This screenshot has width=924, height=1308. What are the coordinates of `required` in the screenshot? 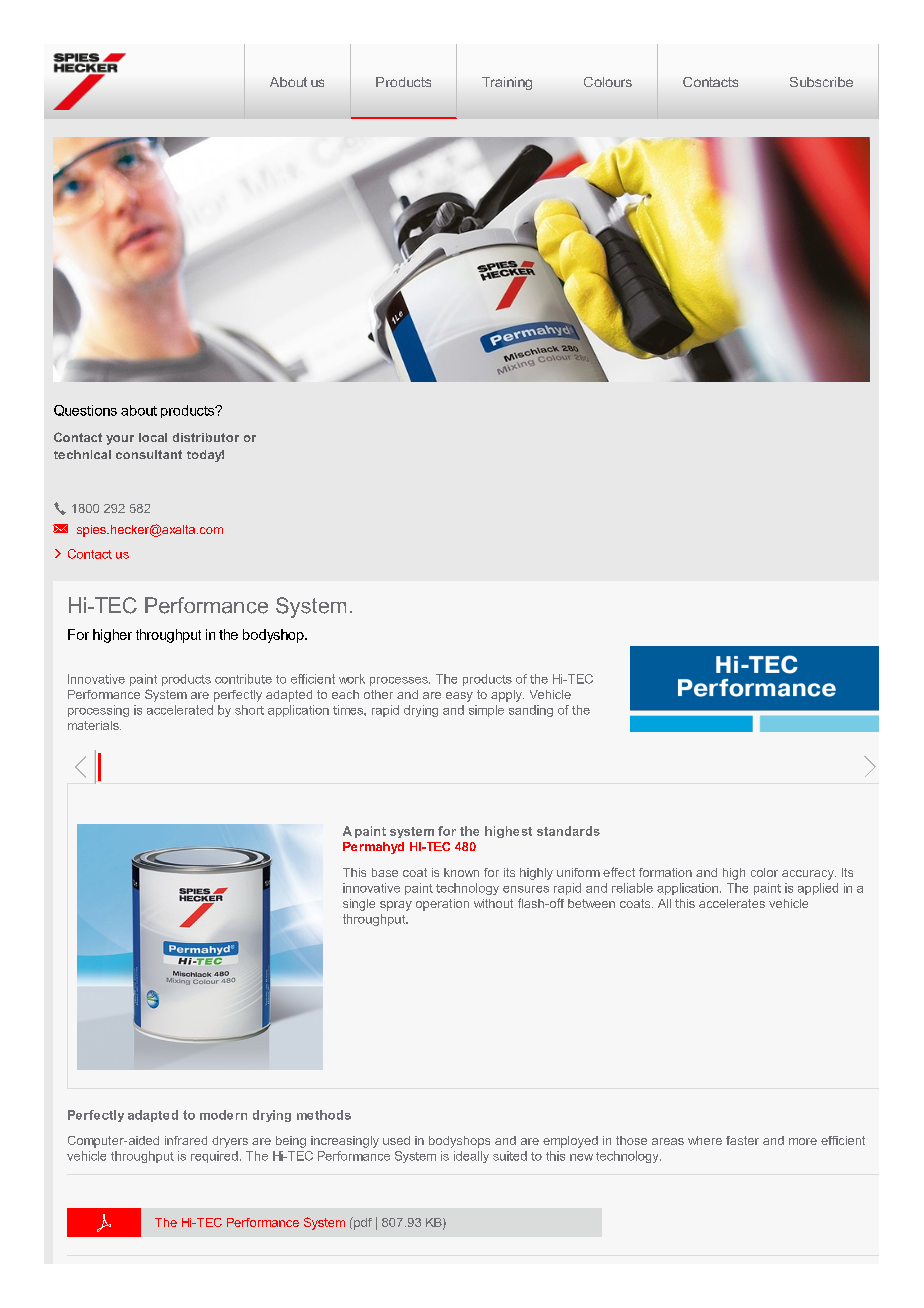 It's located at (214, 1157).
